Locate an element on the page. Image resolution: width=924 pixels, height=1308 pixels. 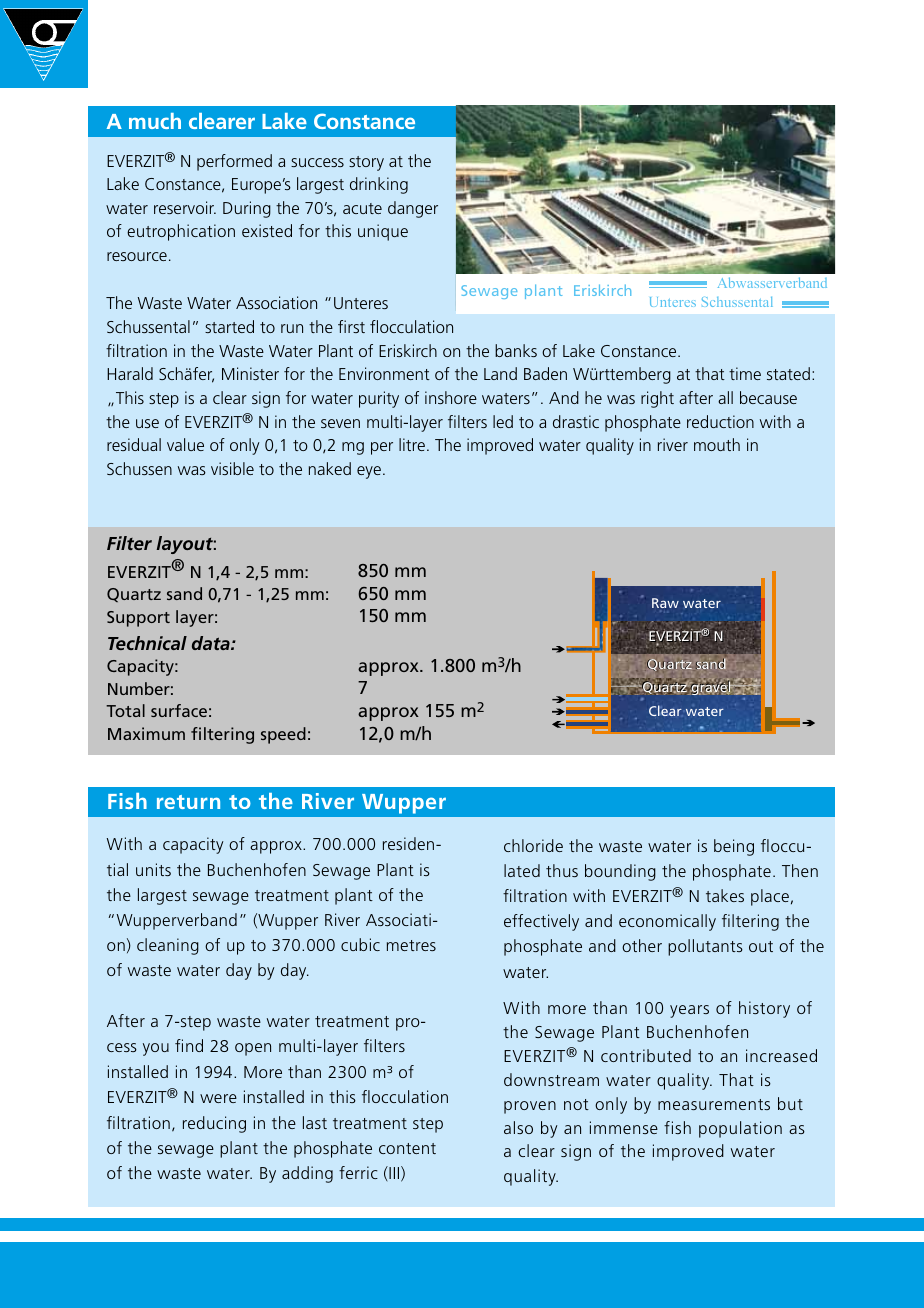
performed is located at coordinates (234, 162).
